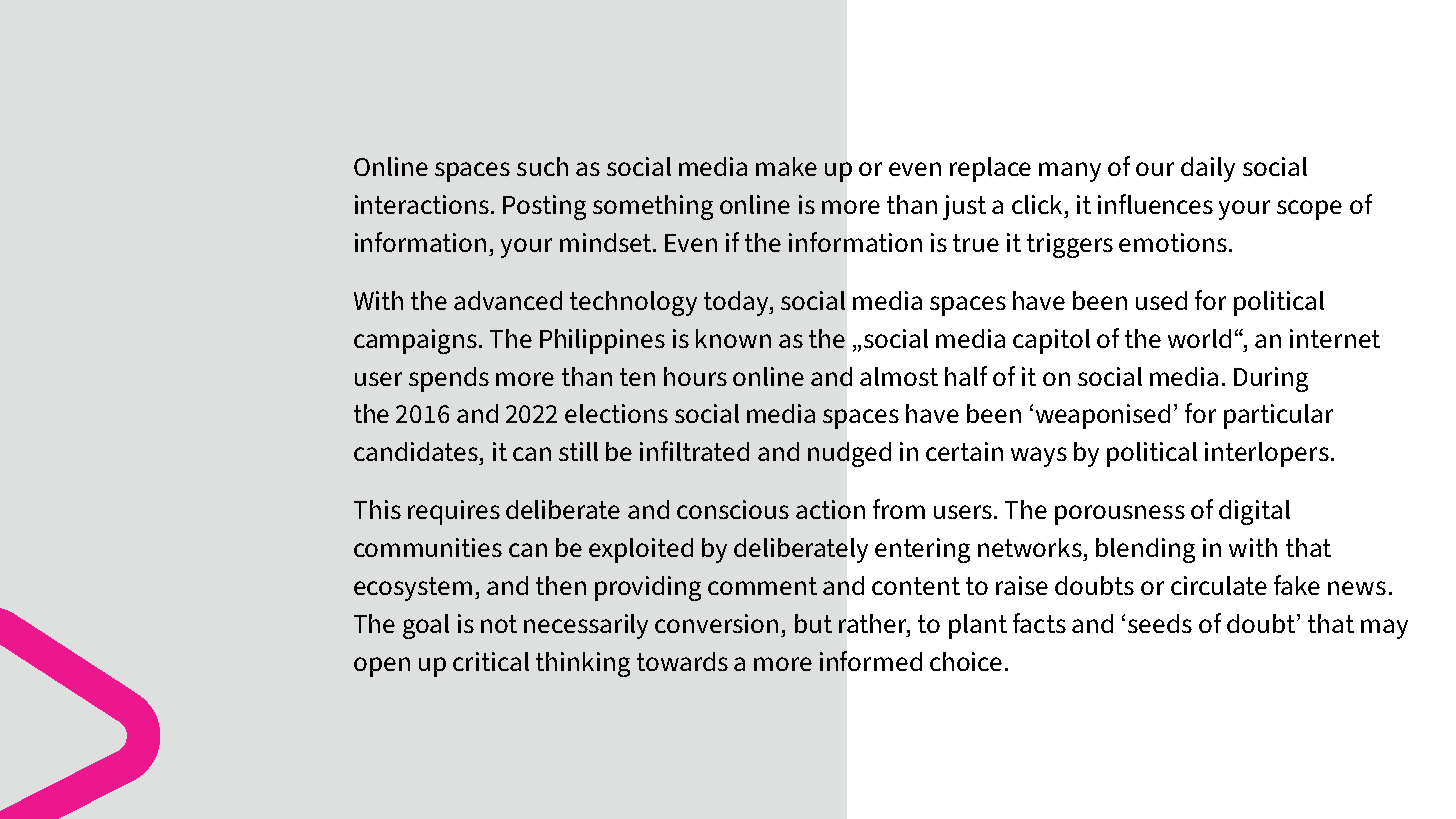 This page has height=819, width=1456. What do you see at coordinates (733, 338) in the page?
I see `known` at bounding box center [733, 338].
